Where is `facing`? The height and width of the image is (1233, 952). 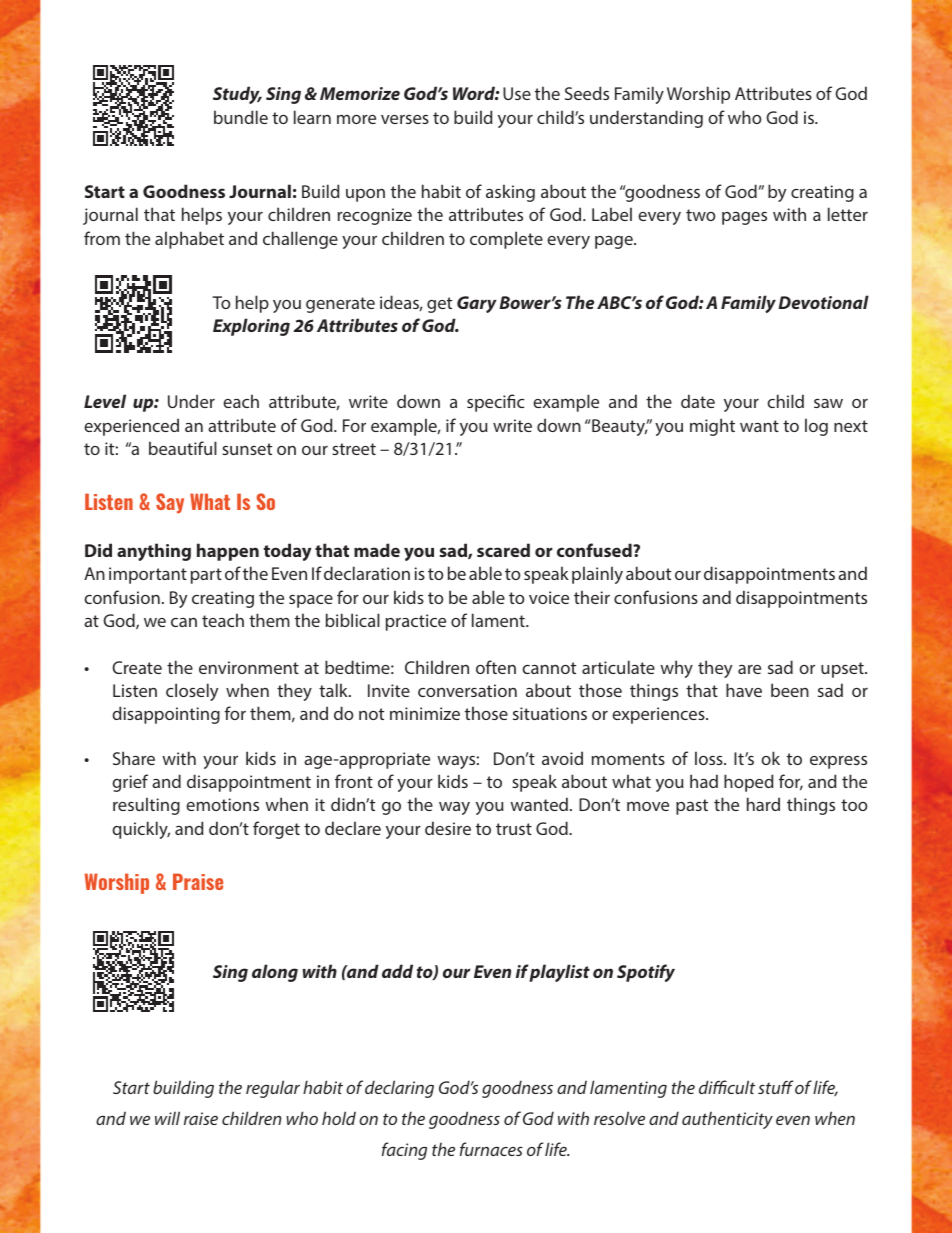
facing is located at coordinates (404, 1151).
